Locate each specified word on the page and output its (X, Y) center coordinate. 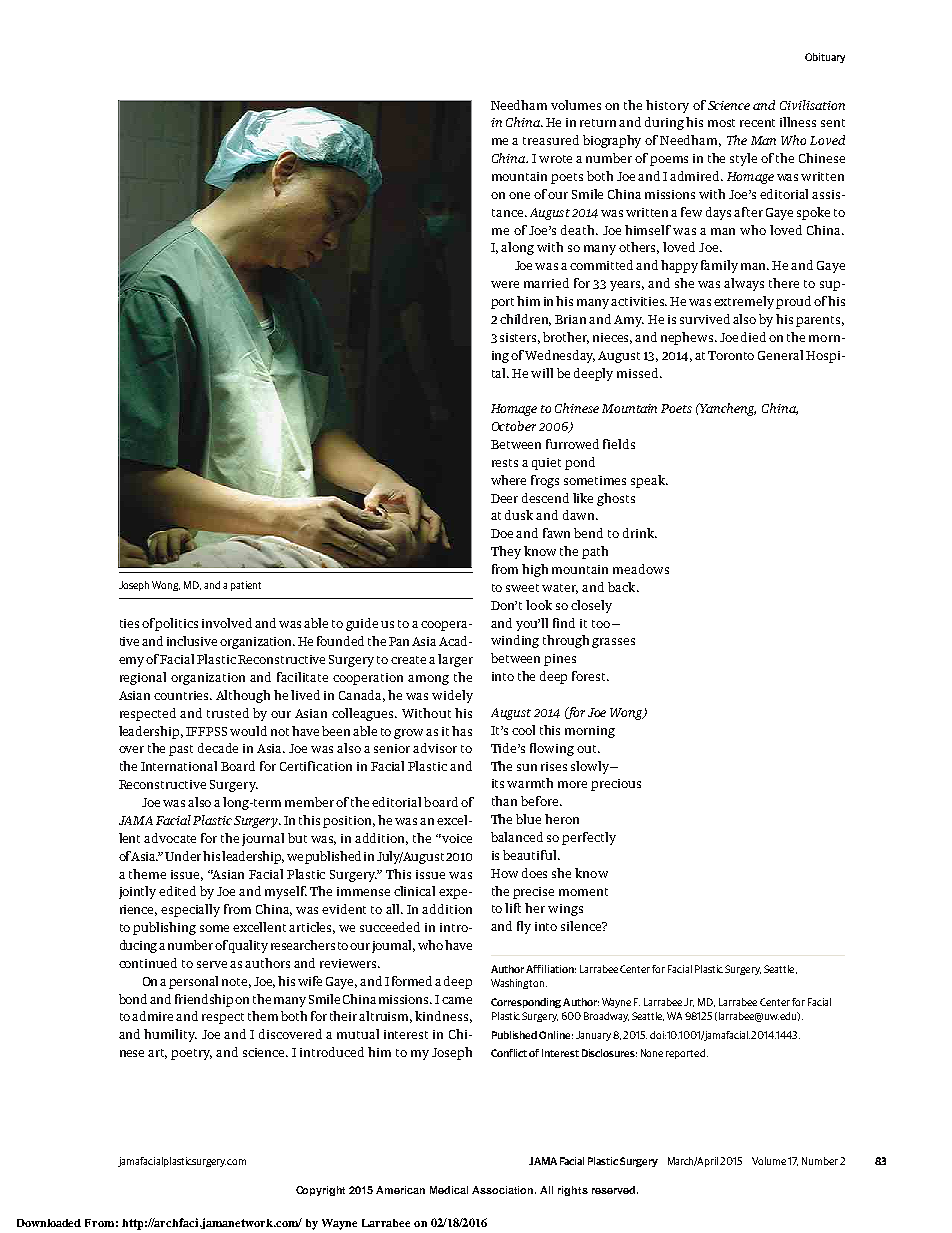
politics (176, 624)
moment (583, 892)
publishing (164, 928)
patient (246, 586)
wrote (555, 159)
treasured (551, 140)
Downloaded (49, 1223)
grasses (613, 643)
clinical (414, 891)
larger (455, 660)
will (542, 373)
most (721, 123)
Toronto (731, 355)
